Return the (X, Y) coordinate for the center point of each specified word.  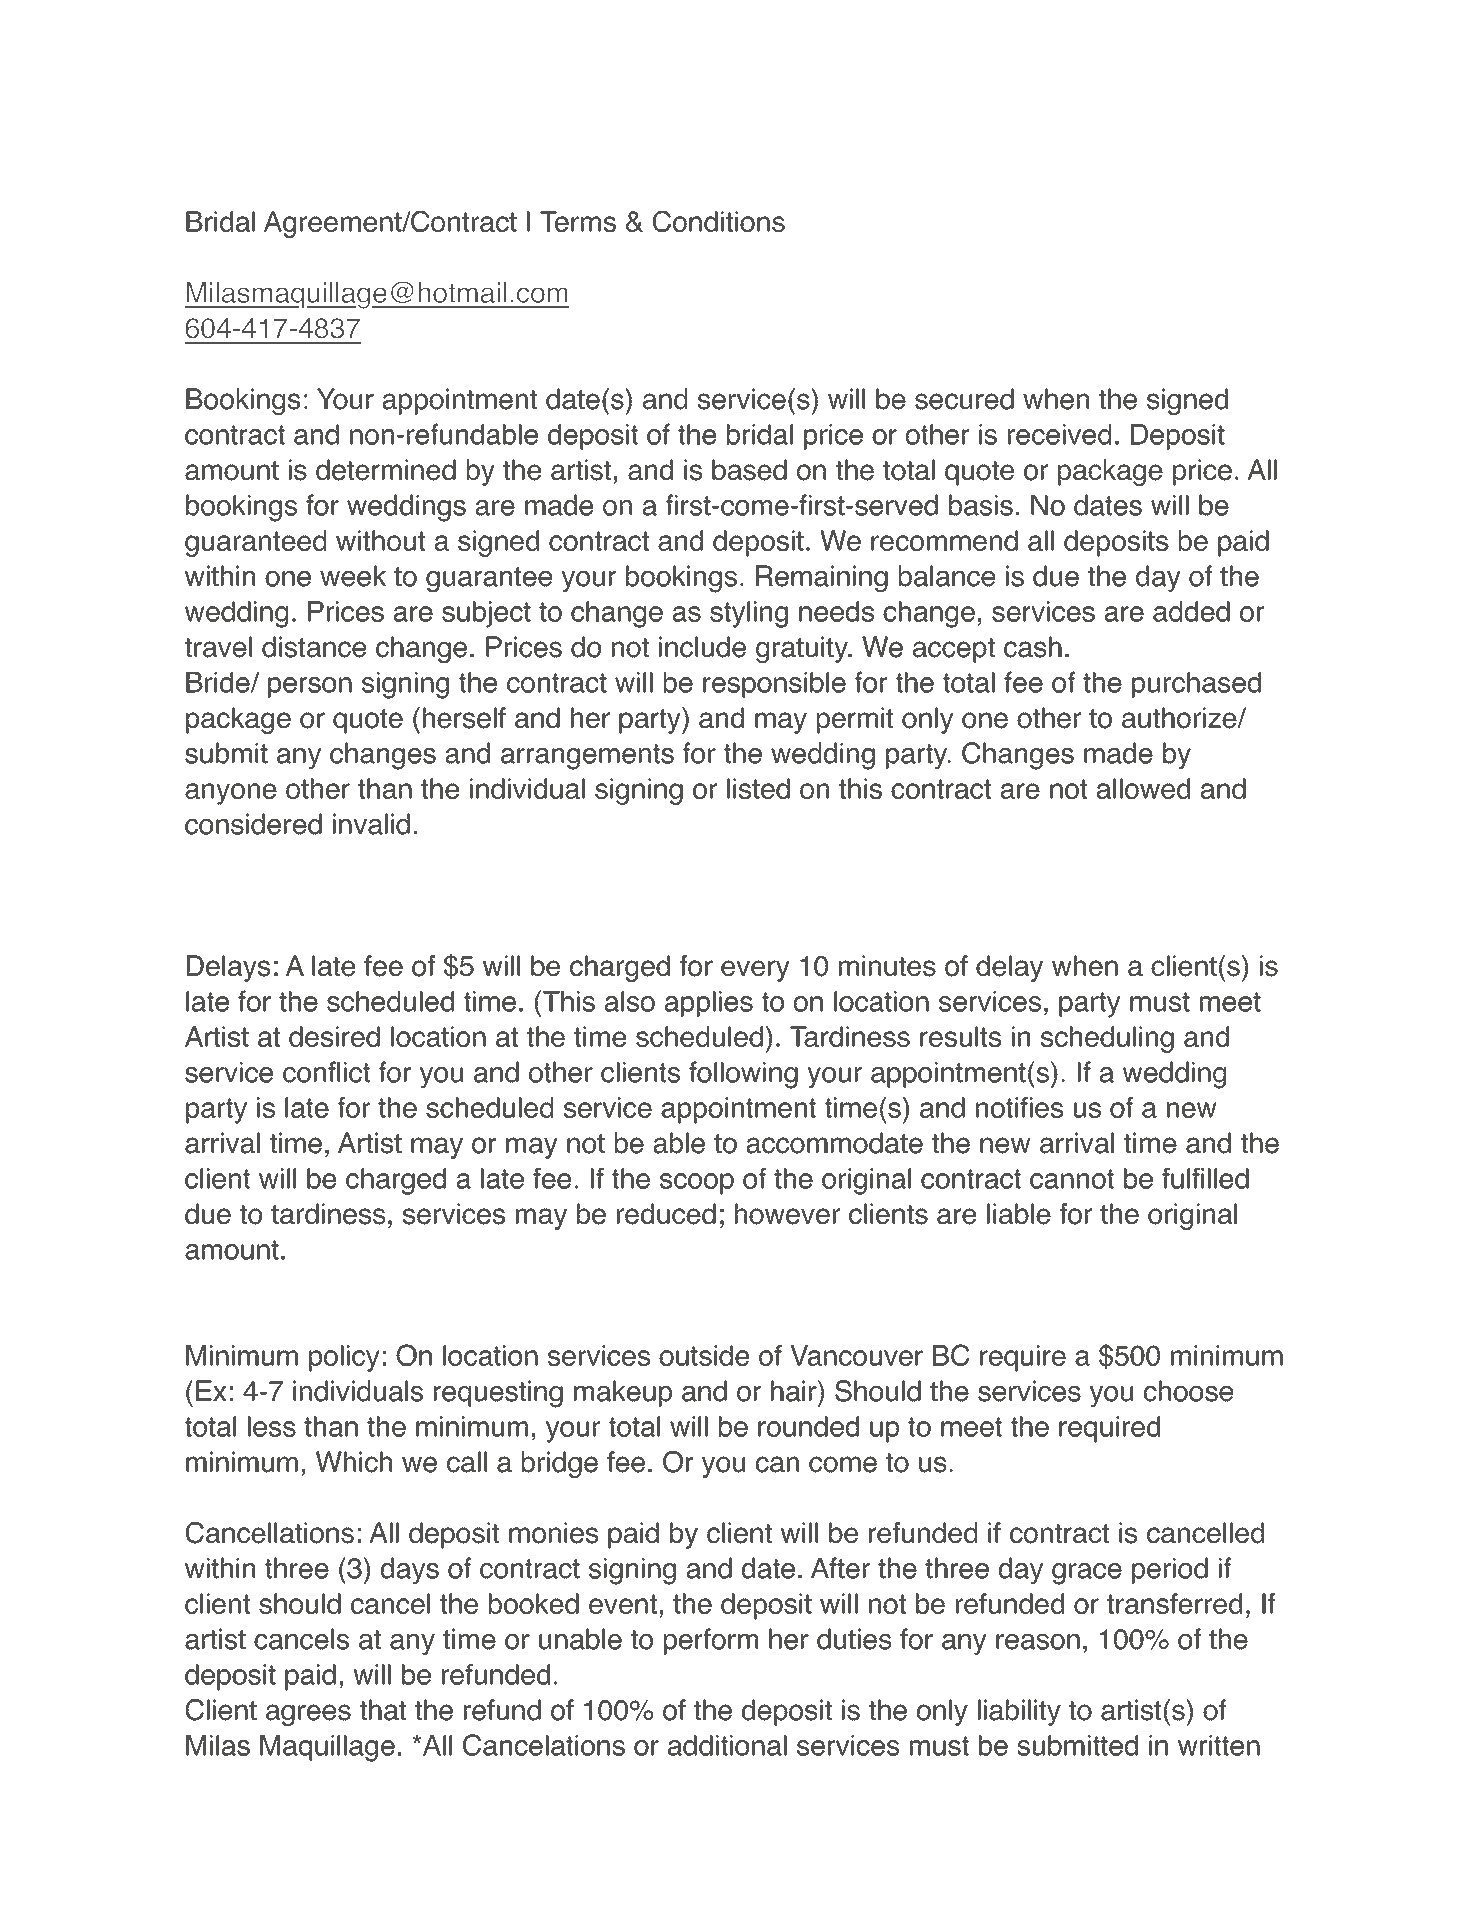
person (310, 687)
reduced (666, 1214)
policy (344, 1358)
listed (758, 788)
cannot (1072, 1179)
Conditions (719, 221)
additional (727, 1745)
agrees (308, 1715)
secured (964, 399)
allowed (1143, 788)
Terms (578, 221)
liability (1019, 1712)
